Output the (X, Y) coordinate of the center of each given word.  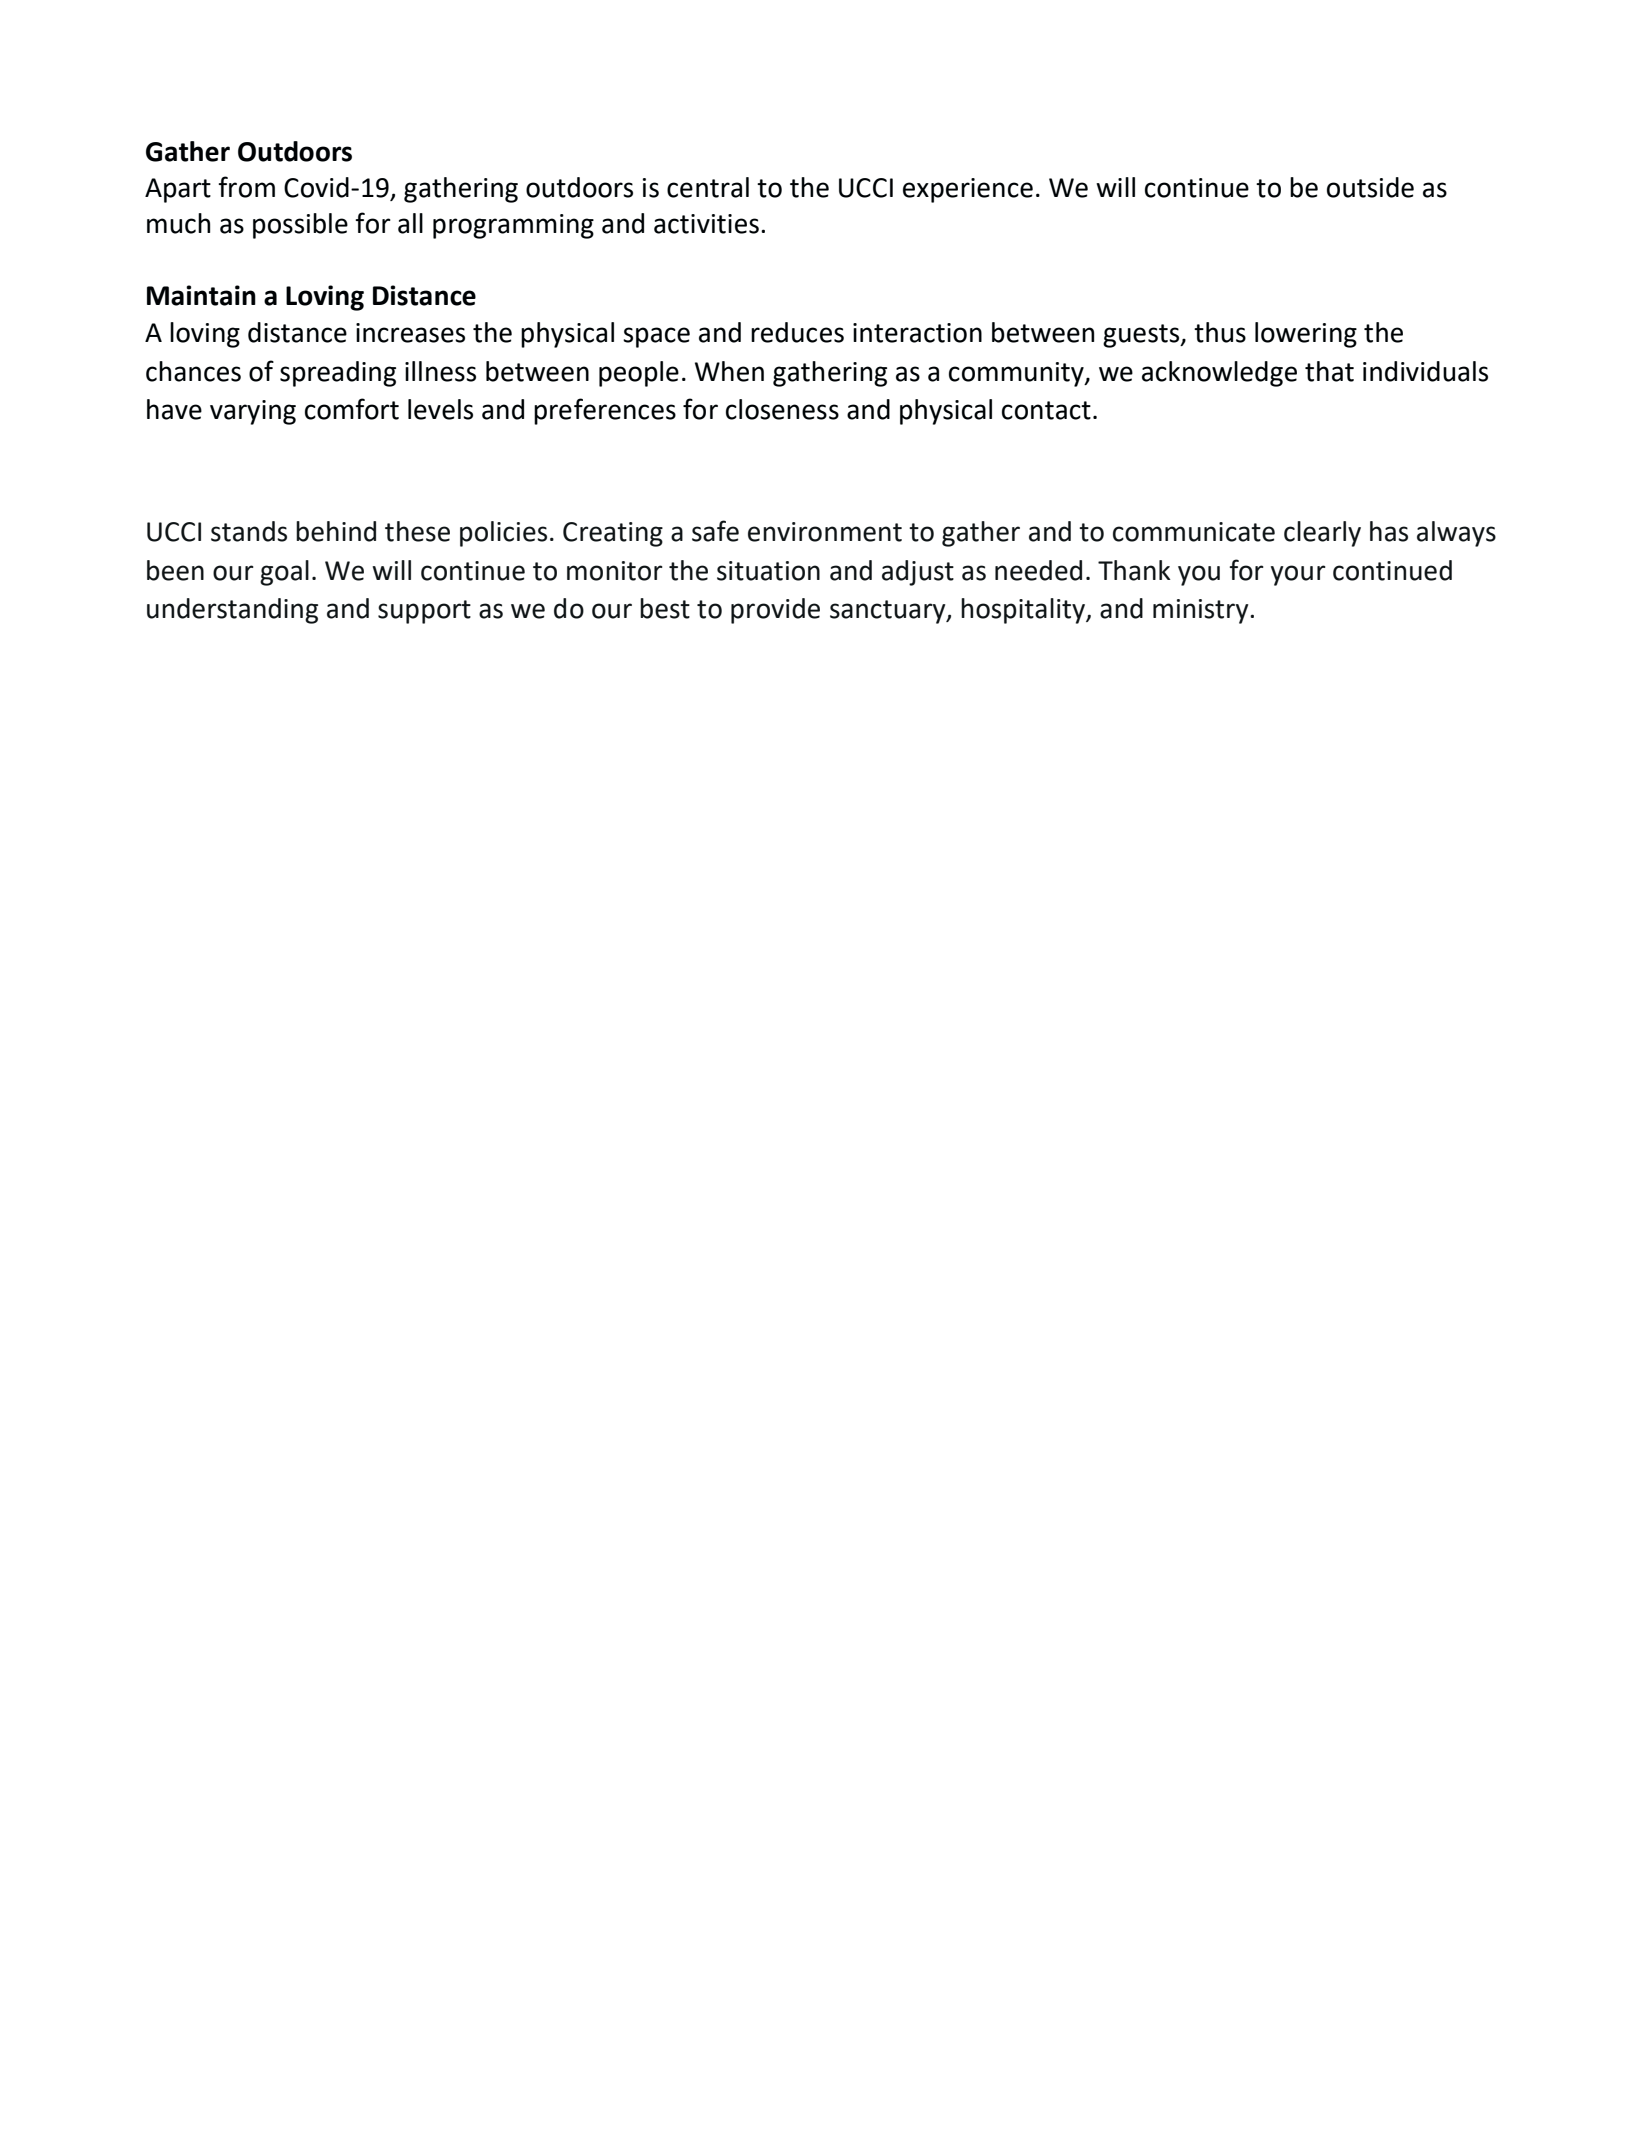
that (1329, 371)
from (246, 187)
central (708, 187)
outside (1370, 187)
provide (775, 611)
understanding (232, 611)
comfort (352, 409)
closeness (782, 409)
